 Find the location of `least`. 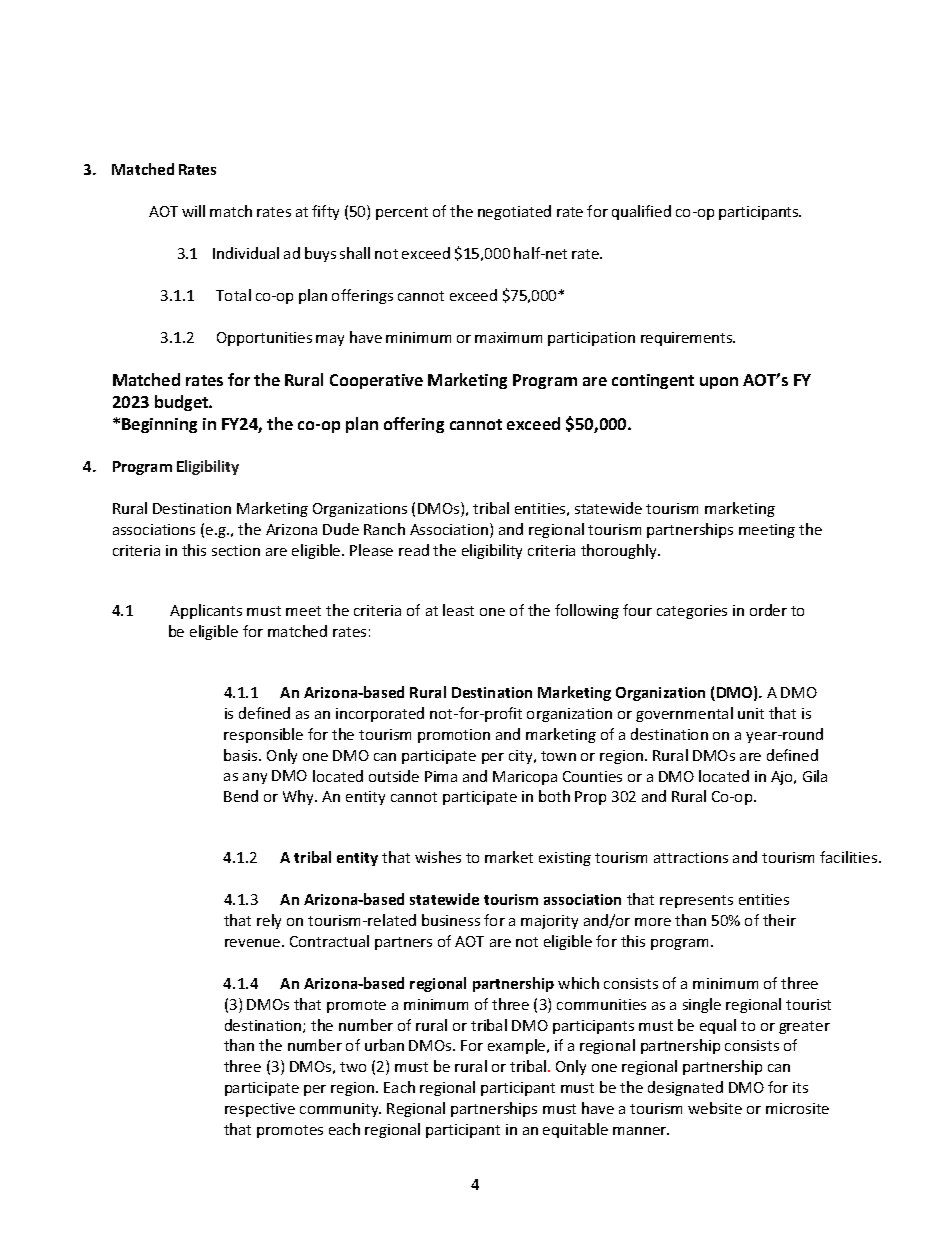

least is located at coordinates (458, 610).
